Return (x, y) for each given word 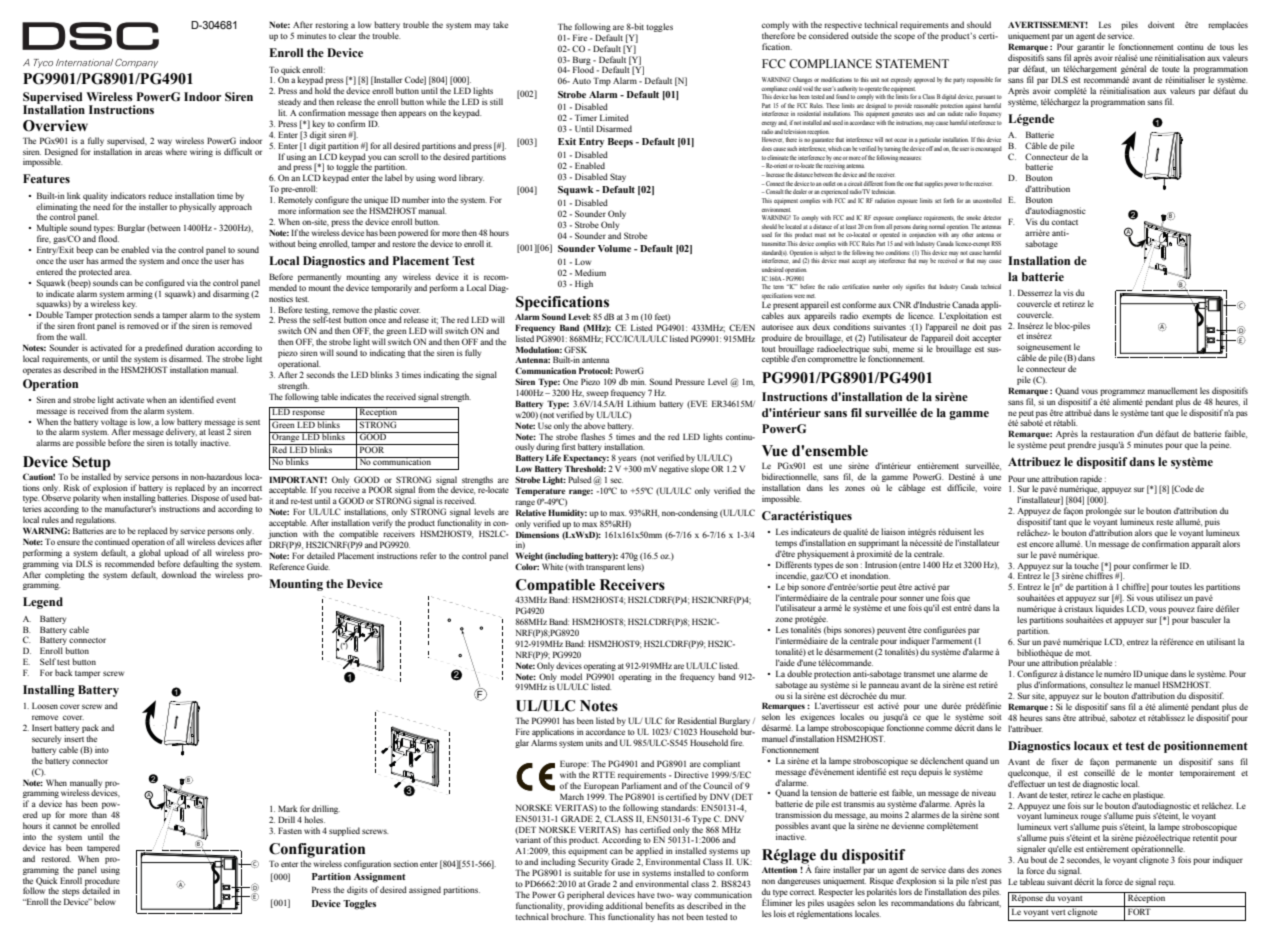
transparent (605, 568)
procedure (102, 882)
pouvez (1181, 612)
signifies (915, 287)
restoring (331, 27)
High (584, 284)
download (179, 574)
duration (200, 347)
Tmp (602, 81)
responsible (980, 80)
